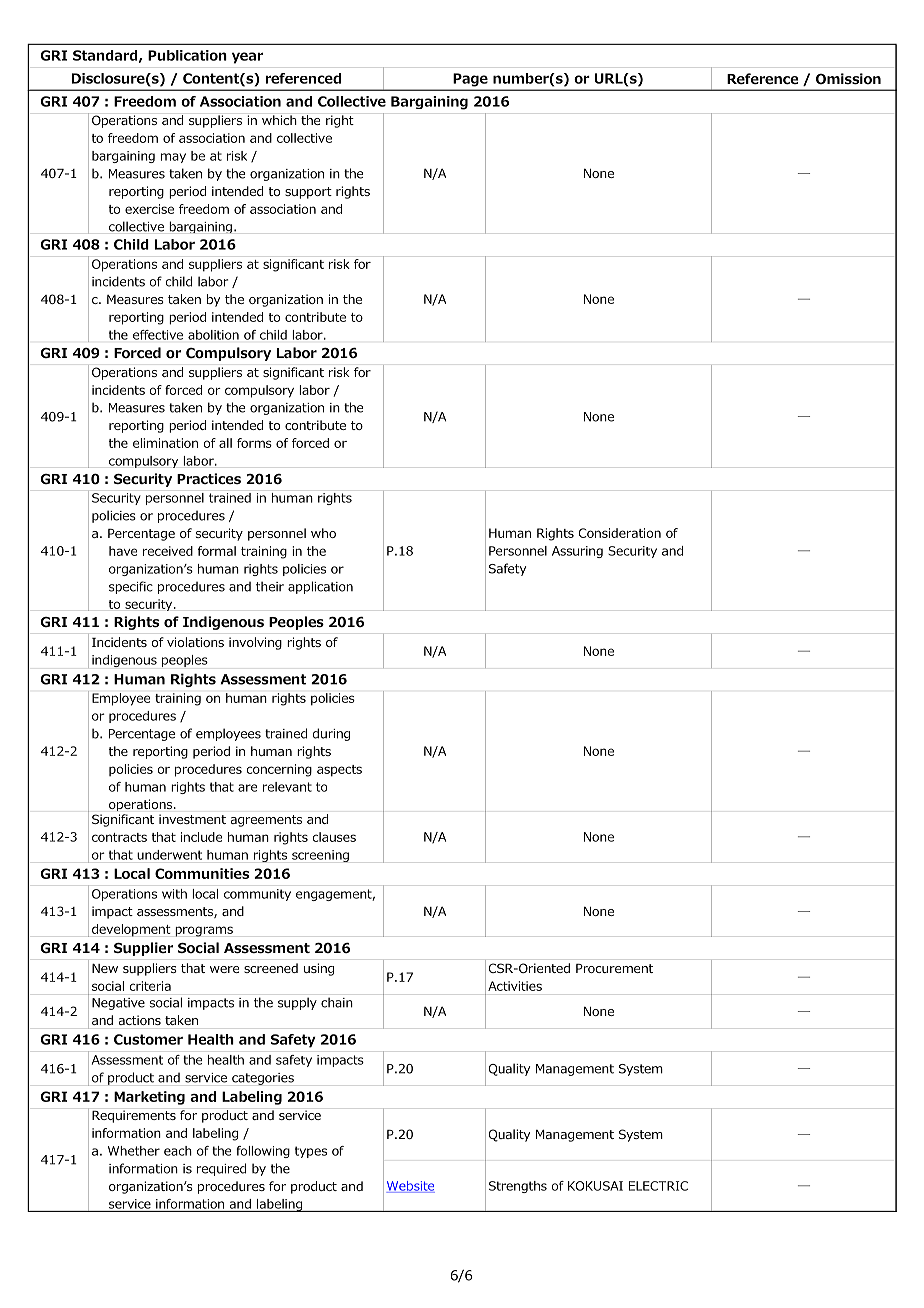 This page has height=1308, width=924. What do you see at coordinates (620, 533) in the page?
I see `Consideration` at bounding box center [620, 533].
